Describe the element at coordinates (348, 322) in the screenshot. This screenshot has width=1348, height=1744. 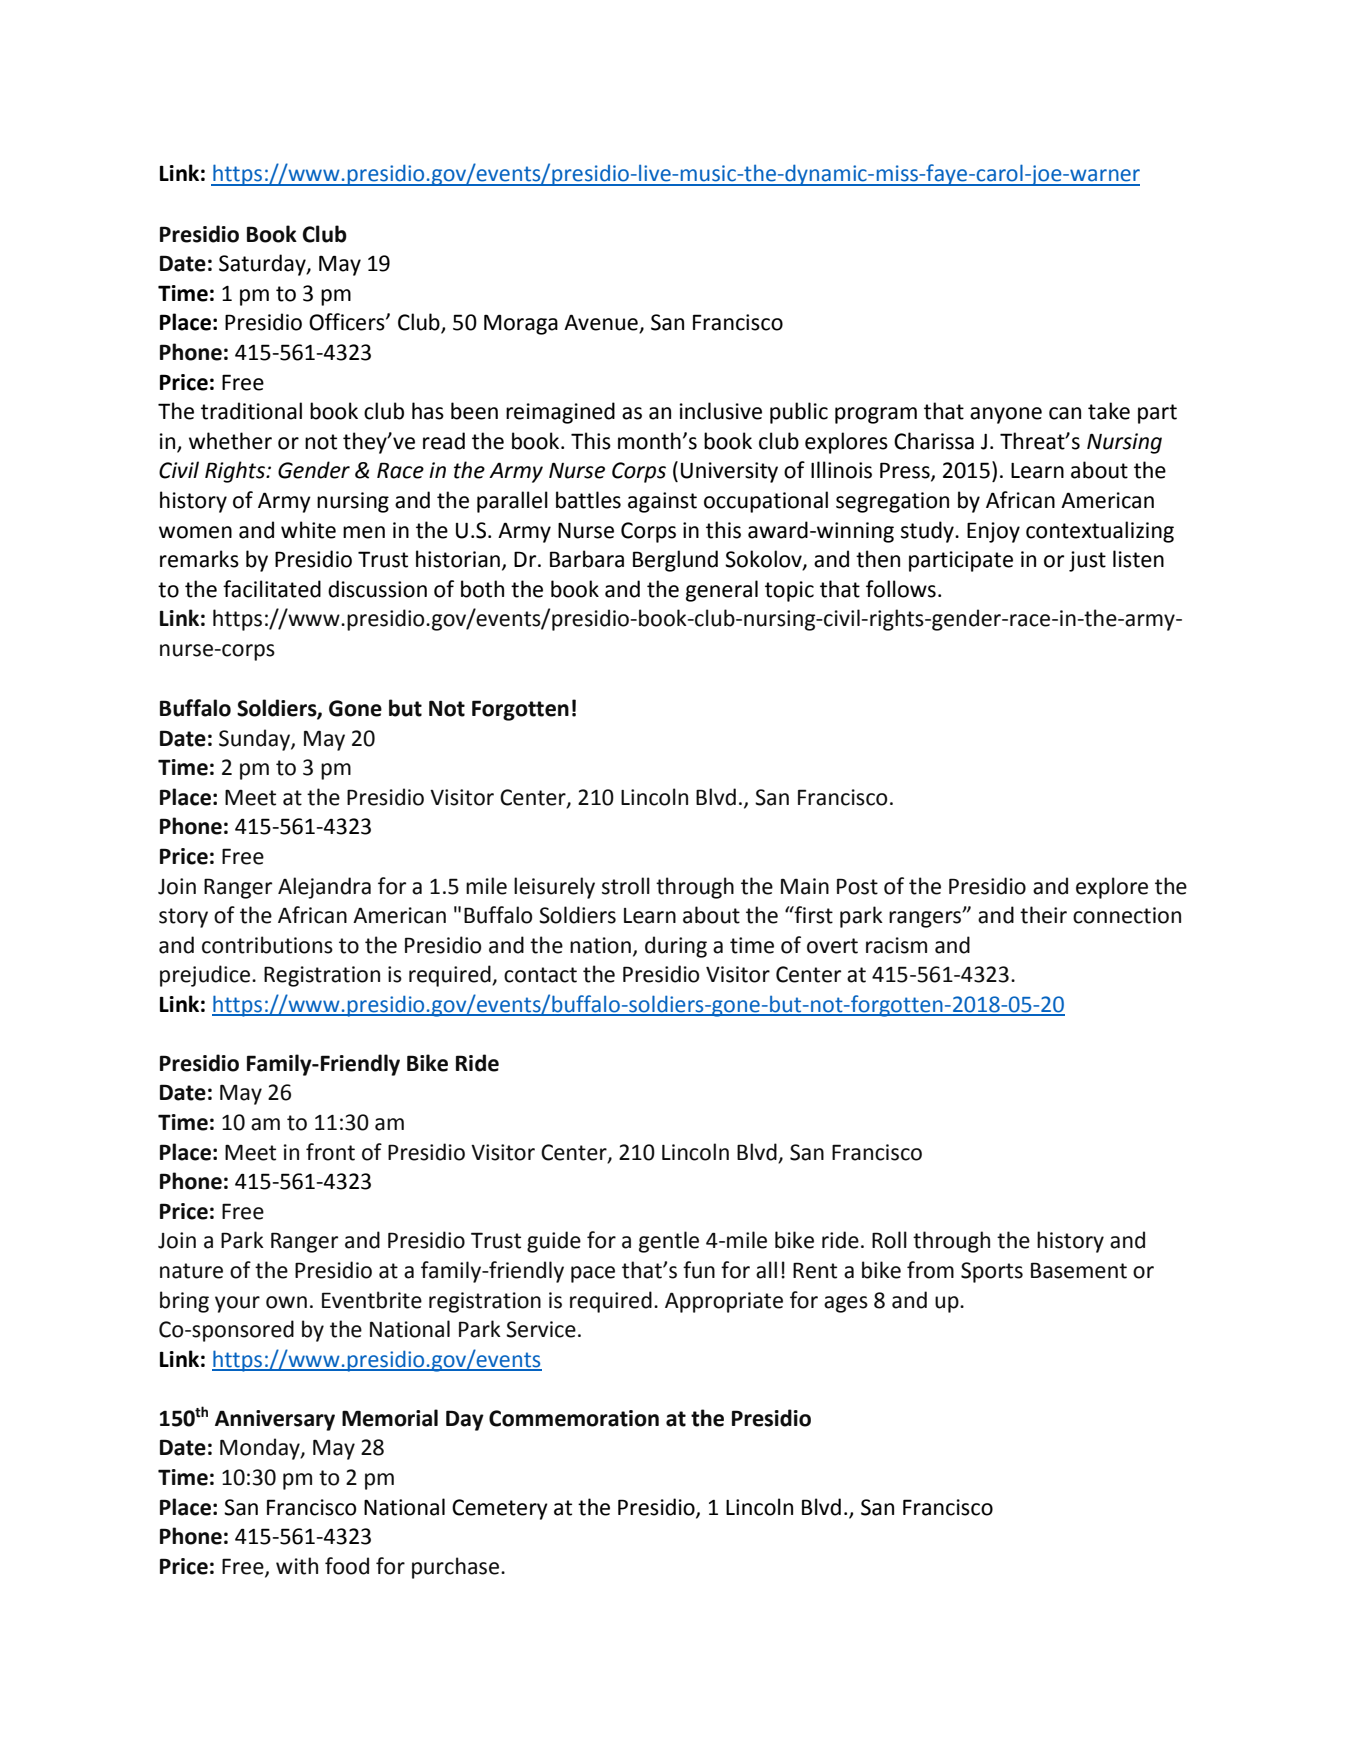
I see `Officers` at that location.
